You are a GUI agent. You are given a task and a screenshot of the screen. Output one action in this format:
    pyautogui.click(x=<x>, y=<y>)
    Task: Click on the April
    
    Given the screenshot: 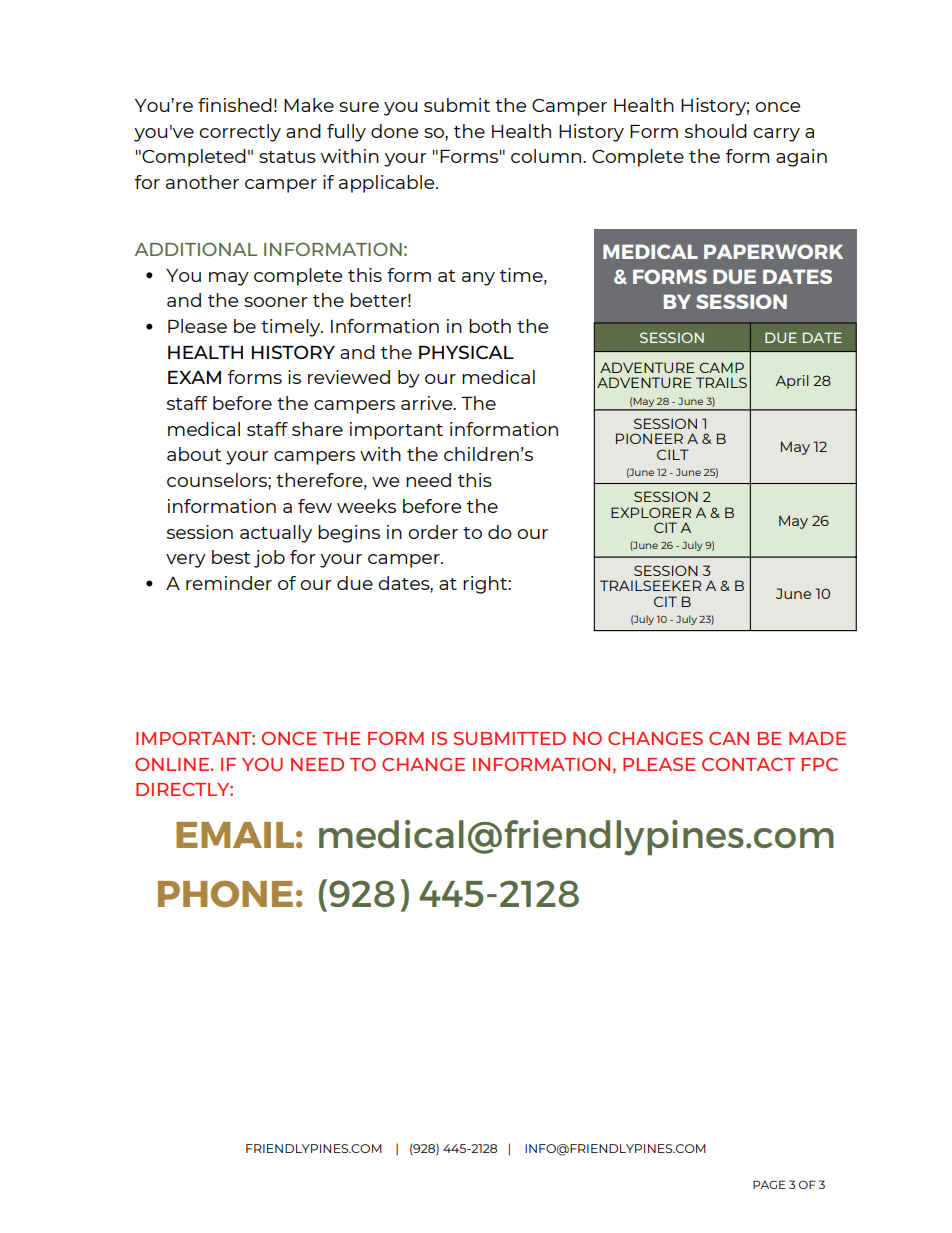 What is the action you would take?
    pyautogui.click(x=792, y=382)
